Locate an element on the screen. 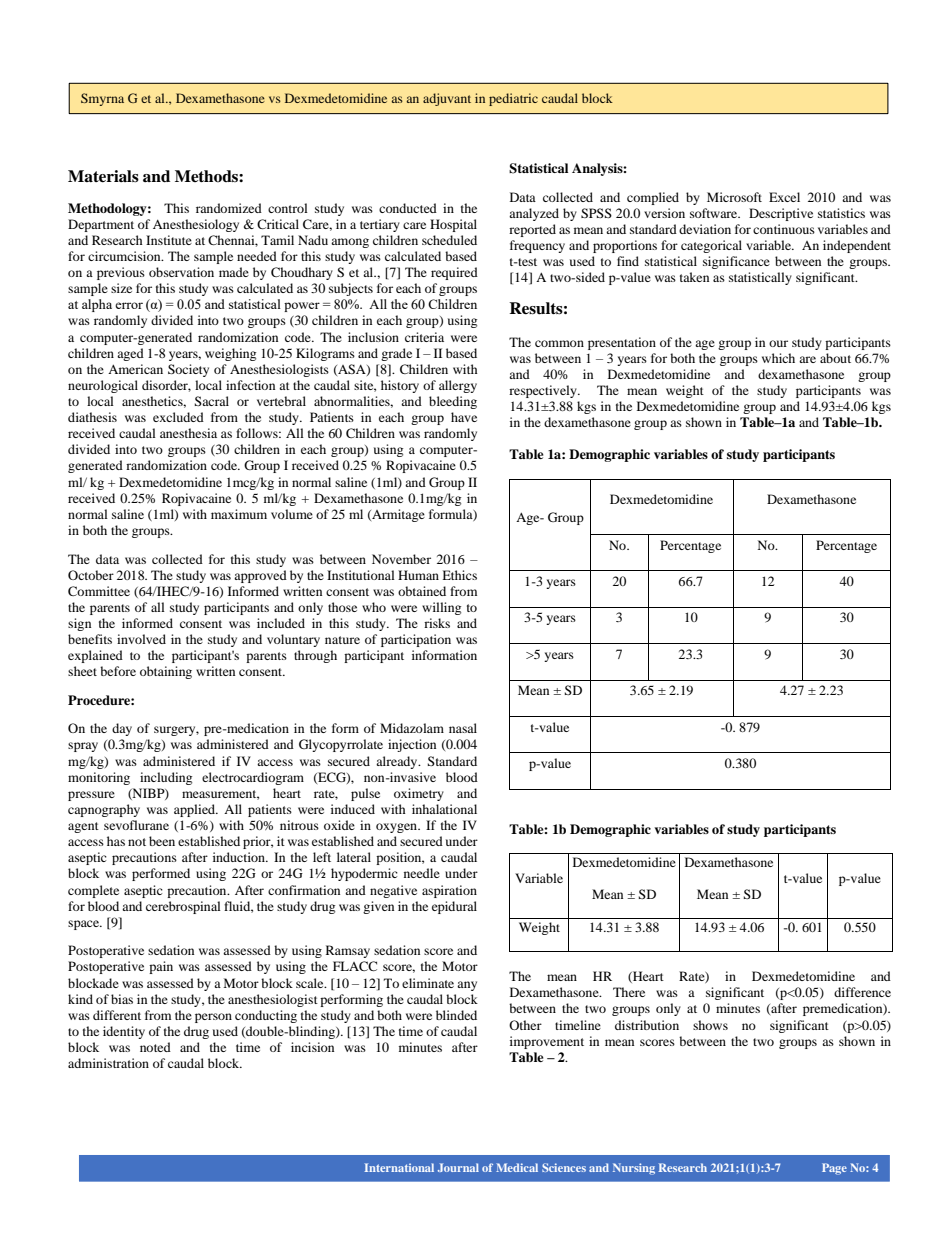 The height and width of the screenshot is (1233, 952). adjuvant is located at coordinates (447, 99).
